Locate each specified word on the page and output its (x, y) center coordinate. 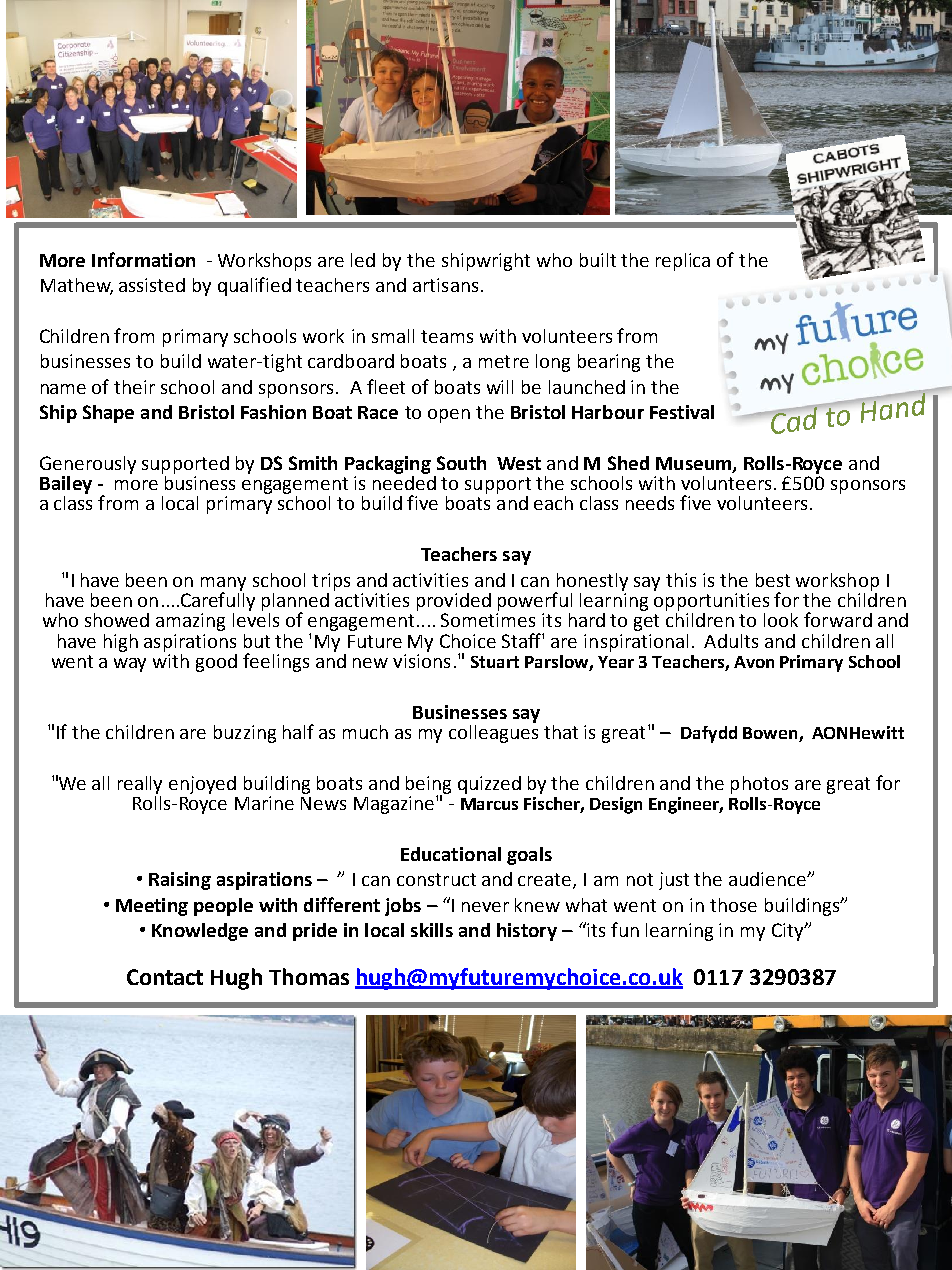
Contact (165, 977)
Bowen (771, 734)
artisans (445, 285)
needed (404, 481)
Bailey (66, 485)
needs (650, 503)
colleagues (493, 732)
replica (683, 262)
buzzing (245, 734)
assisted (152, 285)
